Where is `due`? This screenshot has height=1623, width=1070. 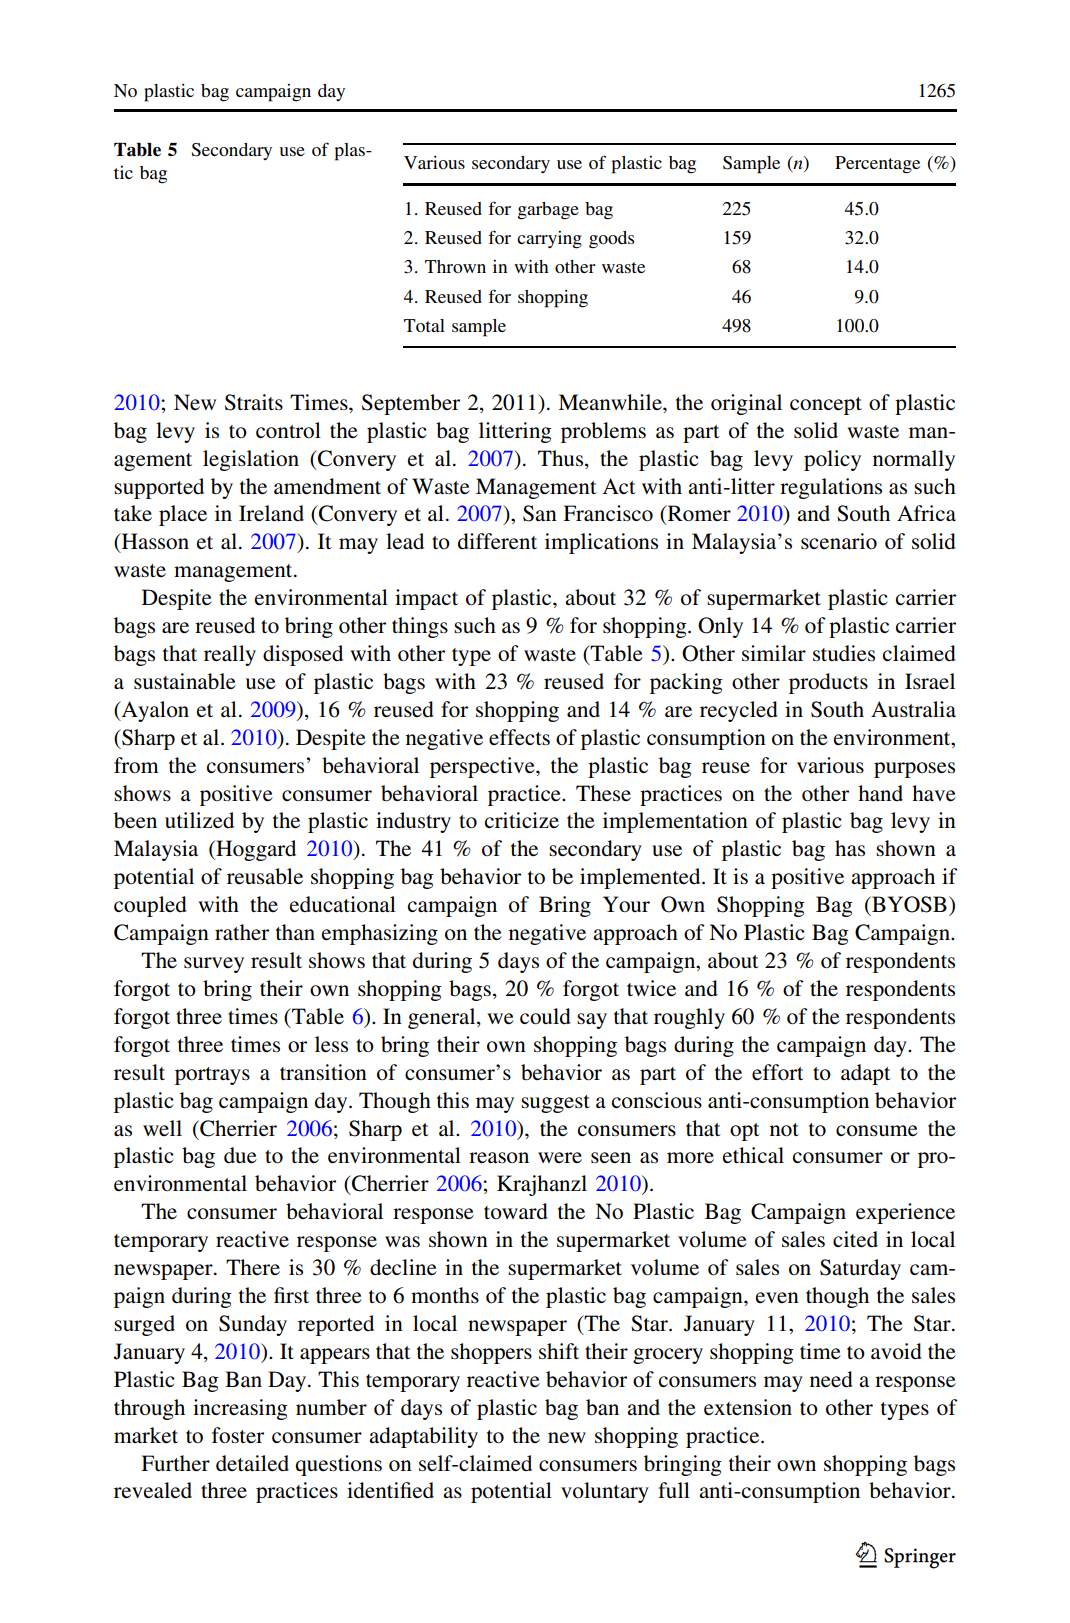 due is located at coordinates (240, 1155).
